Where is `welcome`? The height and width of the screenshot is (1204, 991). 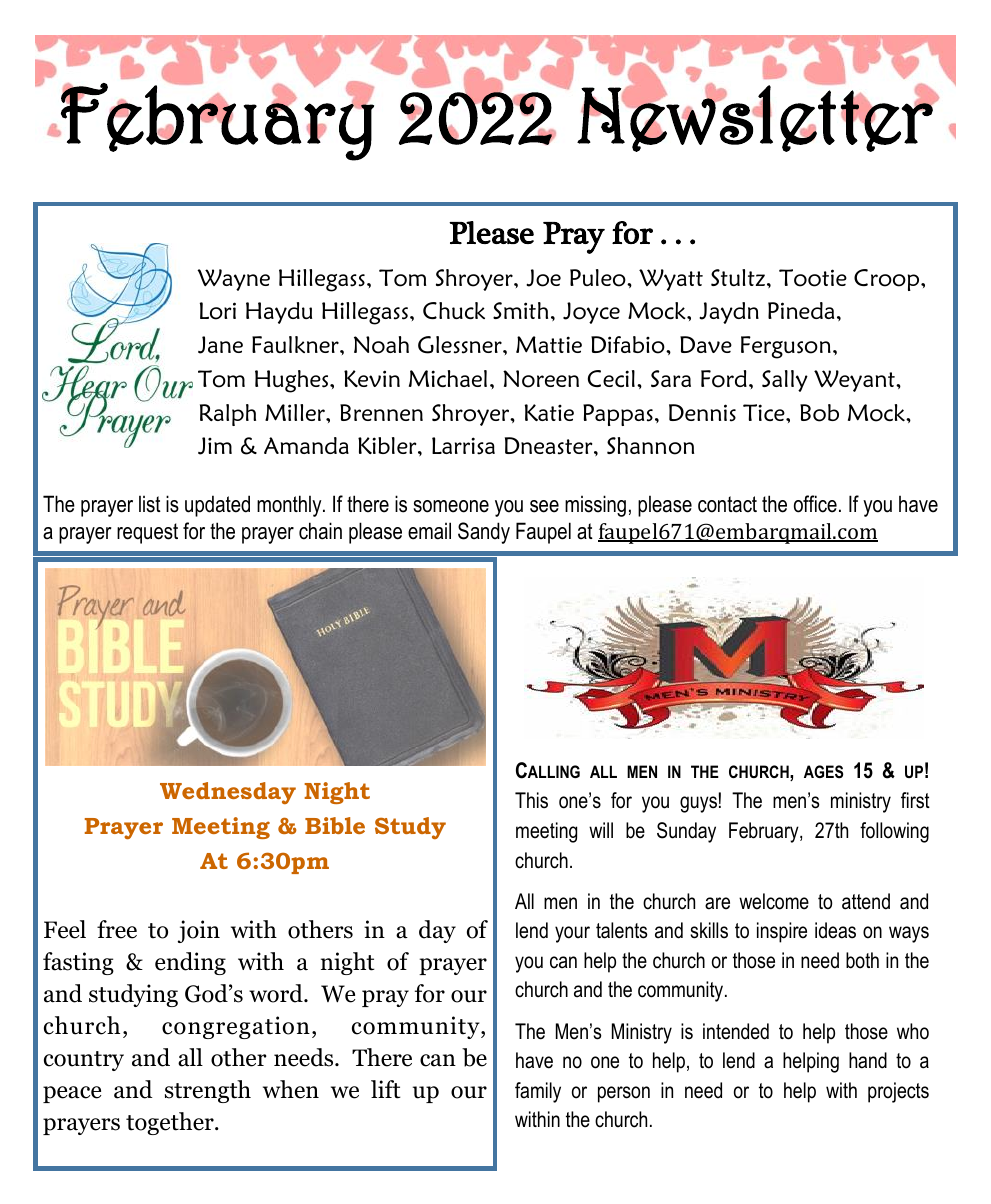
welcome is located at coordinates (774, 901).
